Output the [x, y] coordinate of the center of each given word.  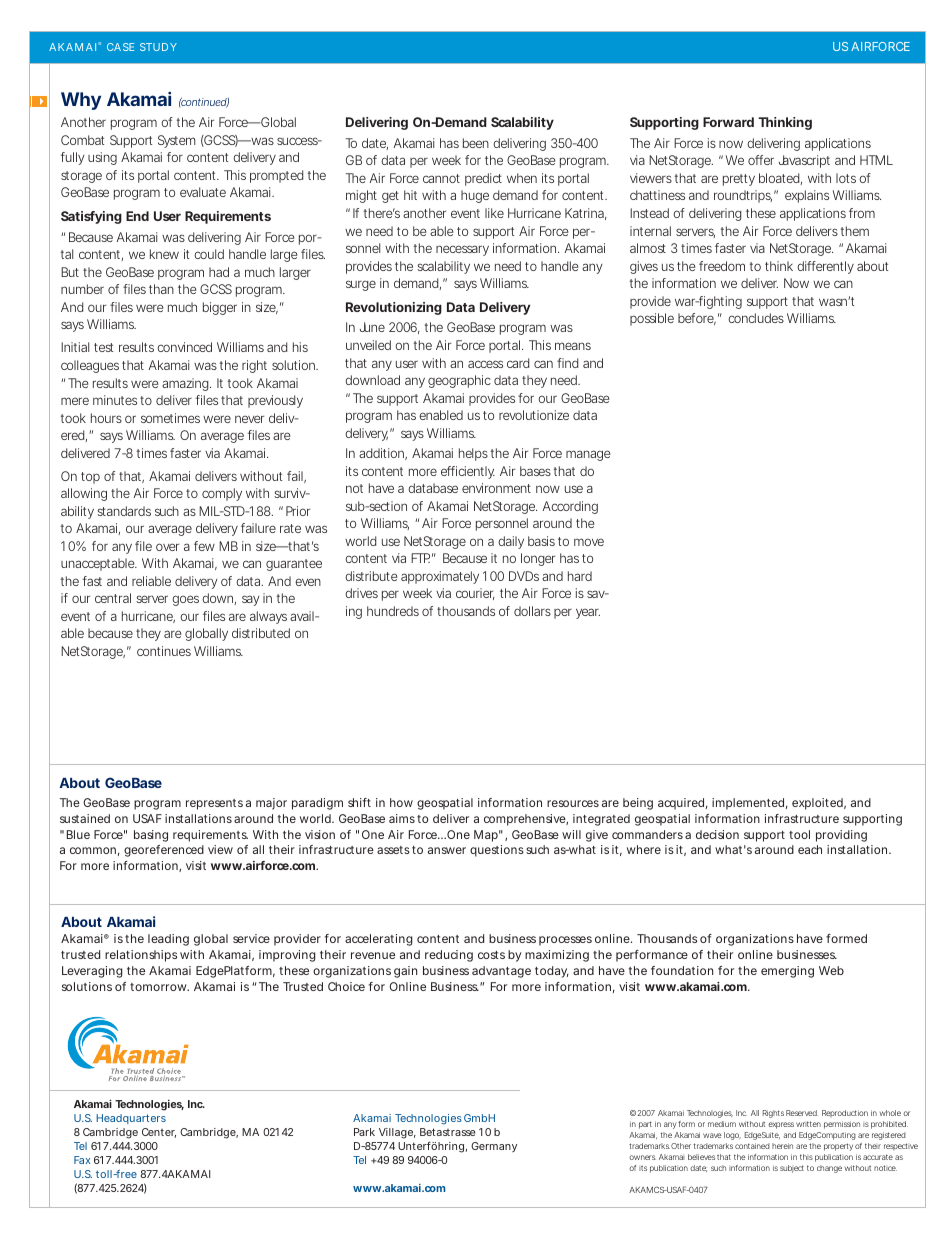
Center [159, 1133]
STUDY [158, 47]
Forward [728, 122]
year [588, 613]
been [476, 143]
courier [475, 594]
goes [185, 600]
